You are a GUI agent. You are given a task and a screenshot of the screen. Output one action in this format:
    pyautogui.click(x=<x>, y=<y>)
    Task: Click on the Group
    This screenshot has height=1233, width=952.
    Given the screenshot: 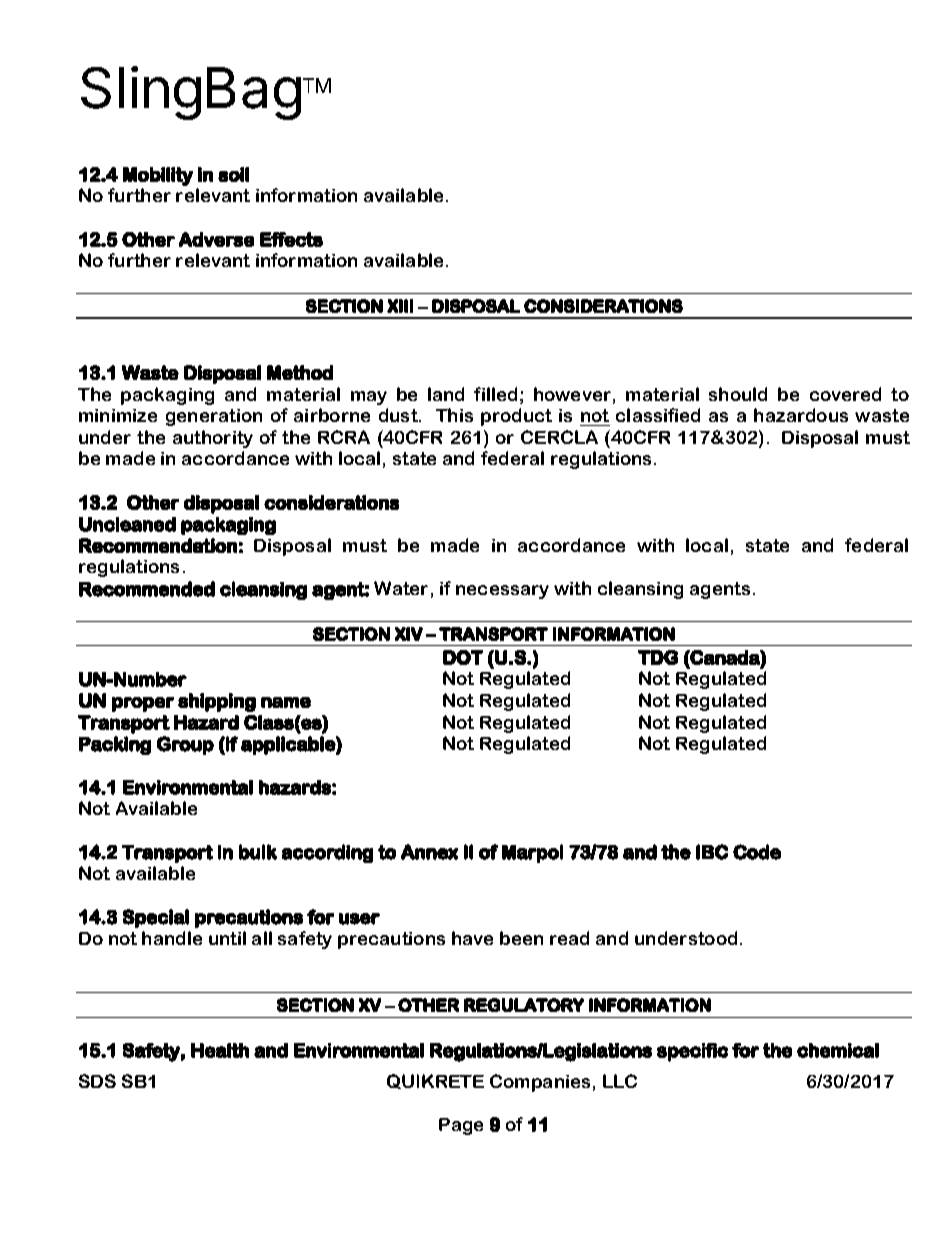 What is the action you would take?
    pyautogui.click(x=185, y=745)
